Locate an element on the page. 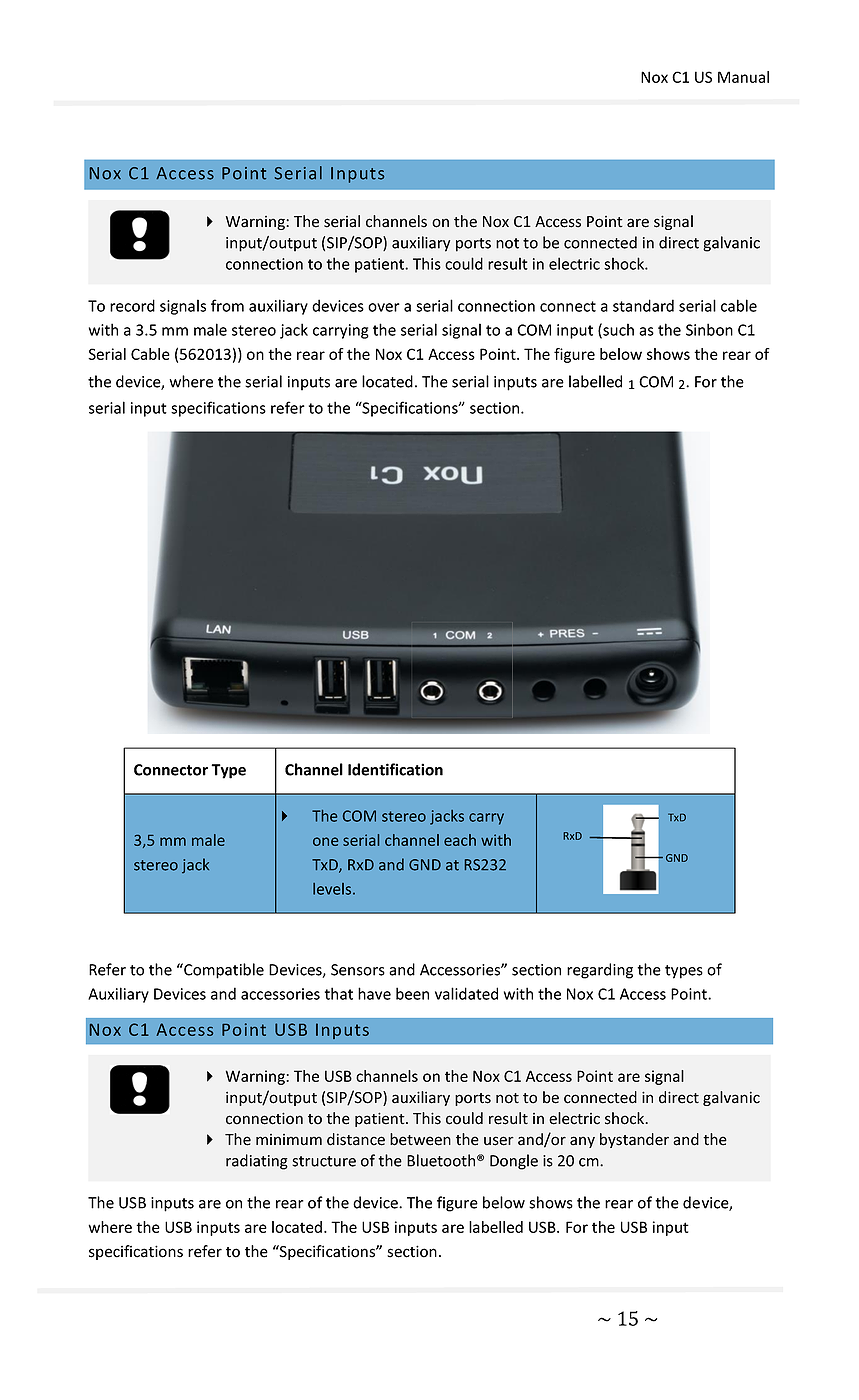 The image size is (859, 1400). radiating is located at coordinates (257, 1162).
